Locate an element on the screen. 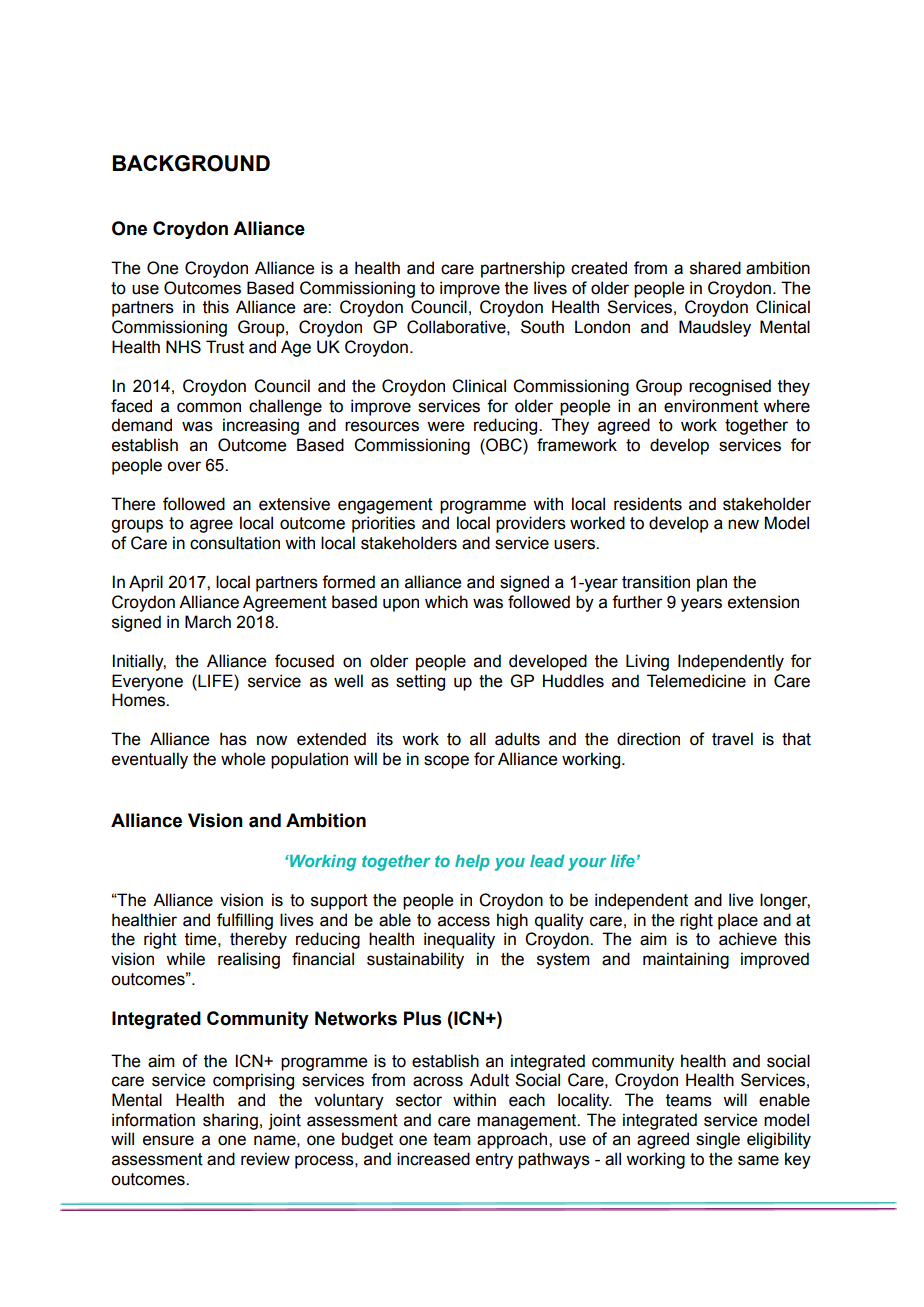  BACKGROUND is located at coordinates (191, 163).
